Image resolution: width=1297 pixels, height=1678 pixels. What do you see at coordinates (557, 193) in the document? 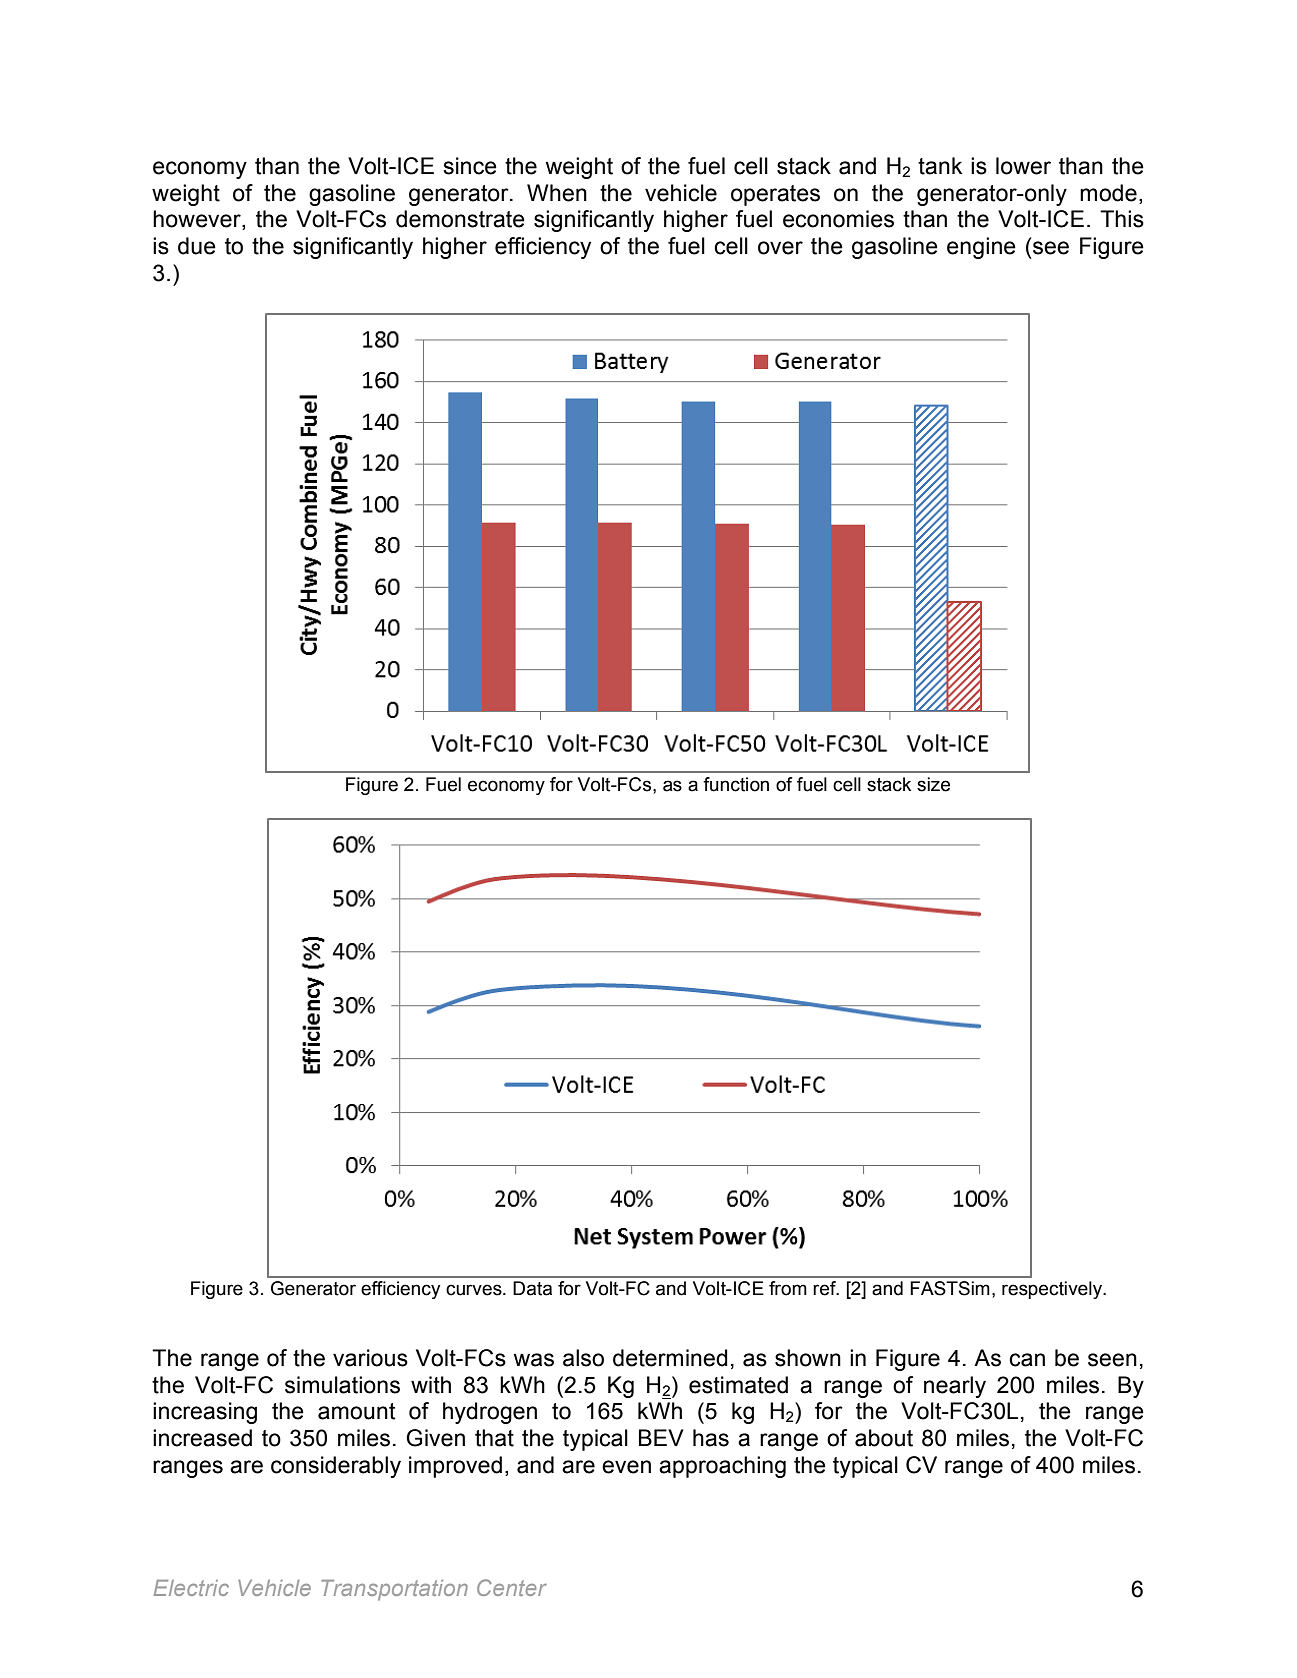
I see `When` at bounding box center [557, 193].
